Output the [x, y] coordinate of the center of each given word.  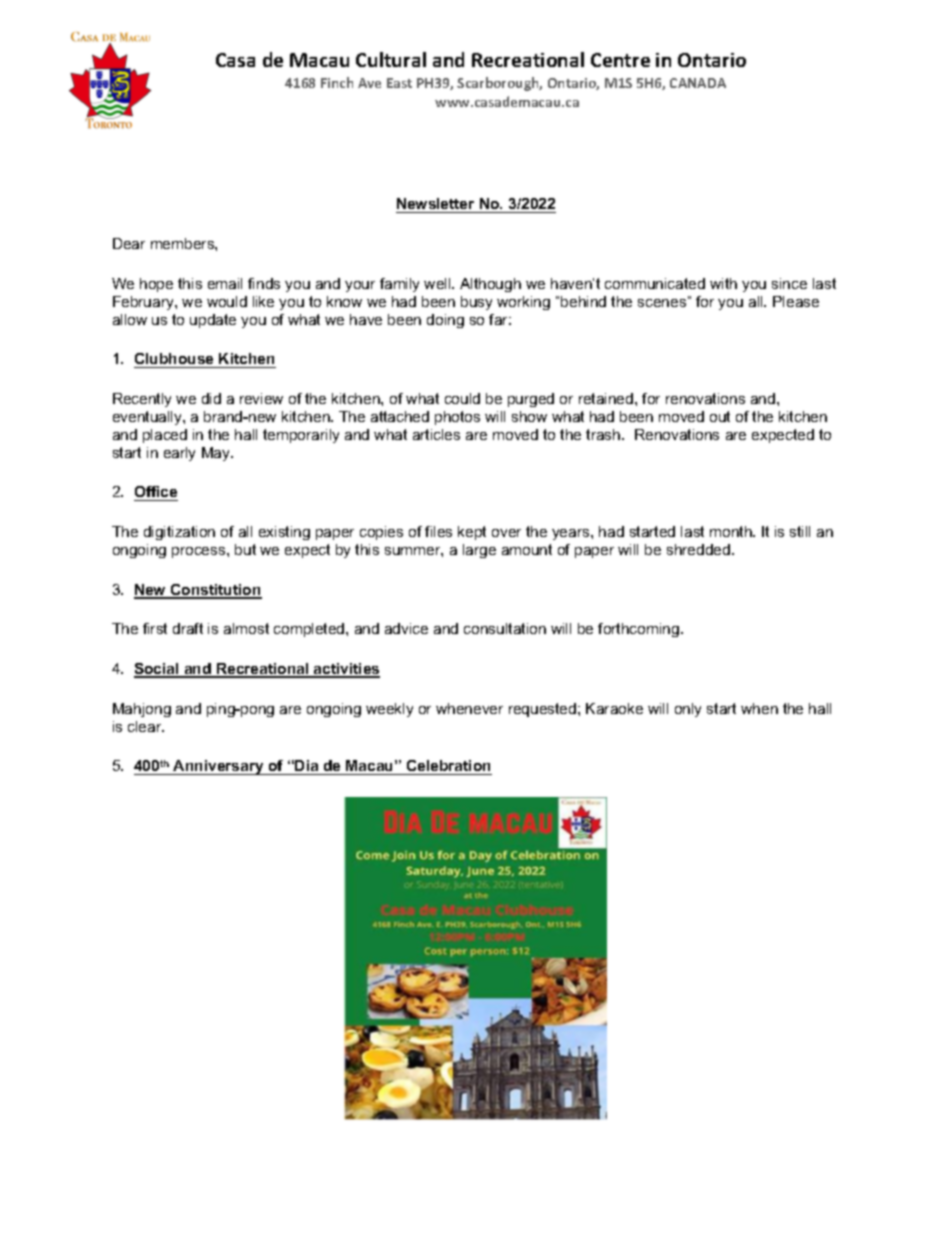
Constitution [215, 591]
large [479, 551]
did [211, 398]
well [438, 283]
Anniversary [218, 767]
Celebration [448, 767]
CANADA [698, 83]
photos [457, 418]
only [688, 710]
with [723, 283]
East [399, 83]
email [225, 283]
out [720, 416]
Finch [337, 82]
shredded [698, 549]
